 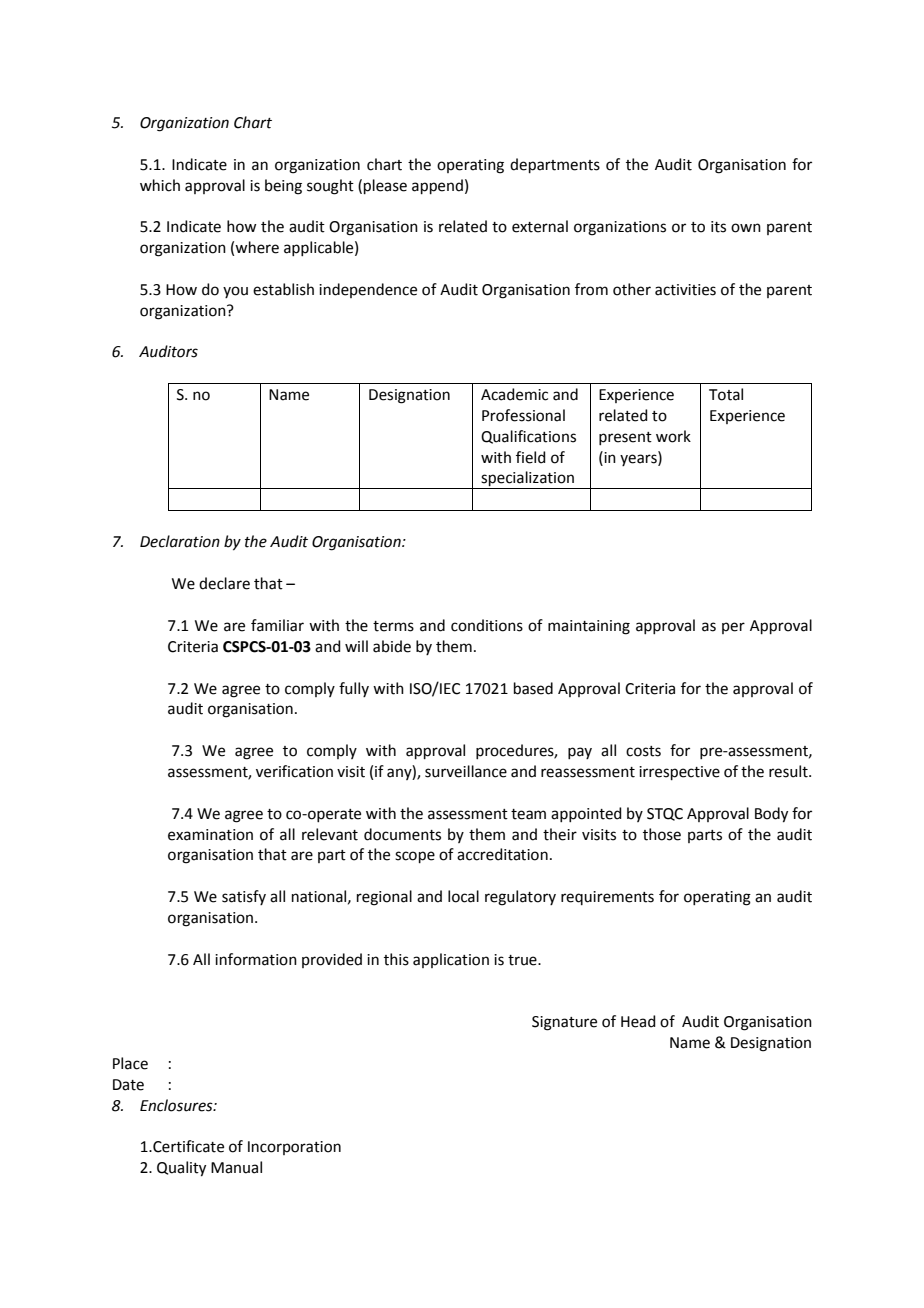 What do you see at coordinates (277, 625) in the image?
I see `familiar` at bounding box center [277, 625].
